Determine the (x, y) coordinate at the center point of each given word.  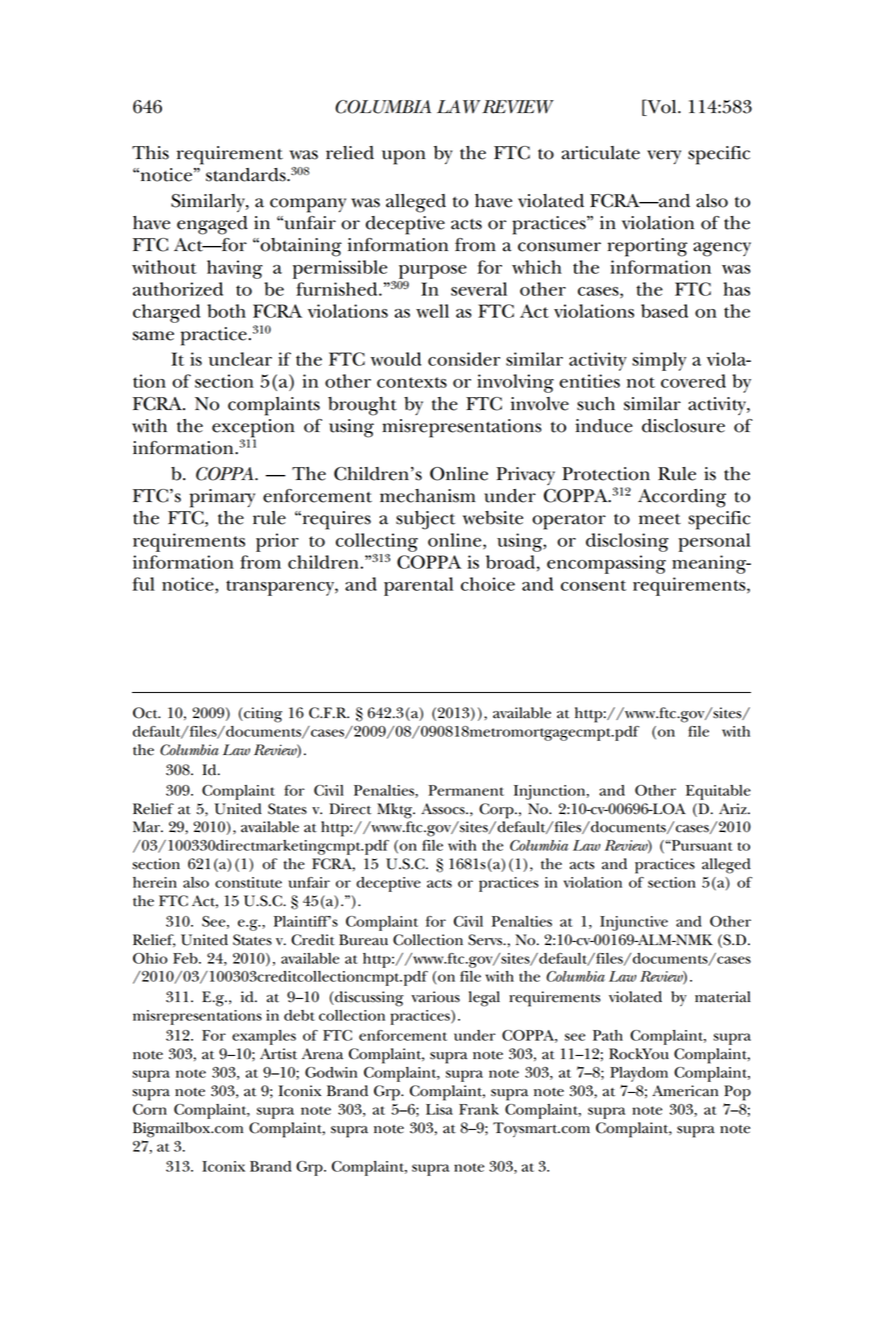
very (664, 157)
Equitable (718, 792)
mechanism (428, 496)
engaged (212, 225)
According (682, 498)
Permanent (466, 790)
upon (404, 157)
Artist (278, 1054)
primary (222, 498)
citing (262, 715)
